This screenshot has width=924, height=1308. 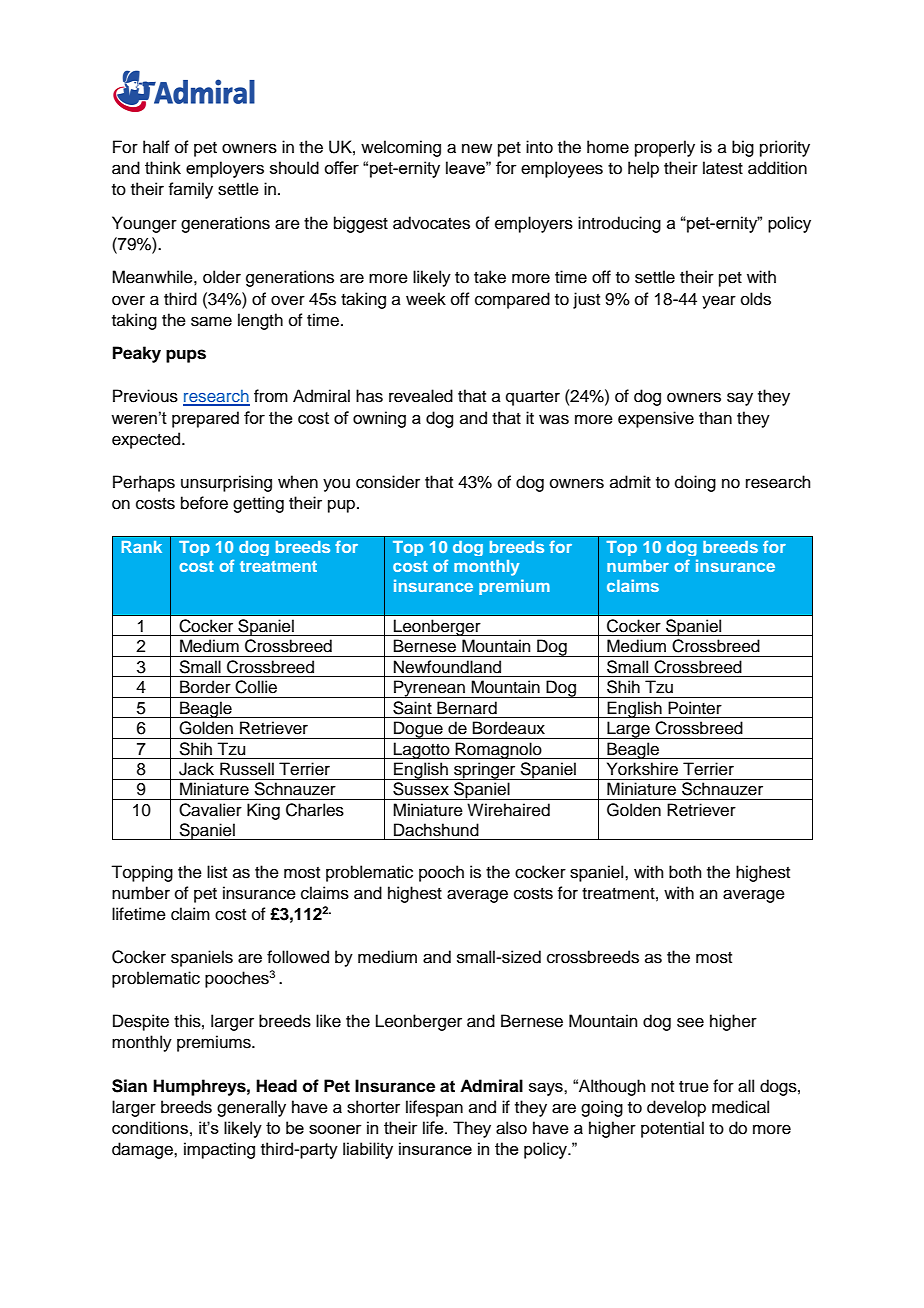 What do you see at coordinates (219, 1150) in the screenshot?
I see `impacting` at bounding box center [219, 1150].
